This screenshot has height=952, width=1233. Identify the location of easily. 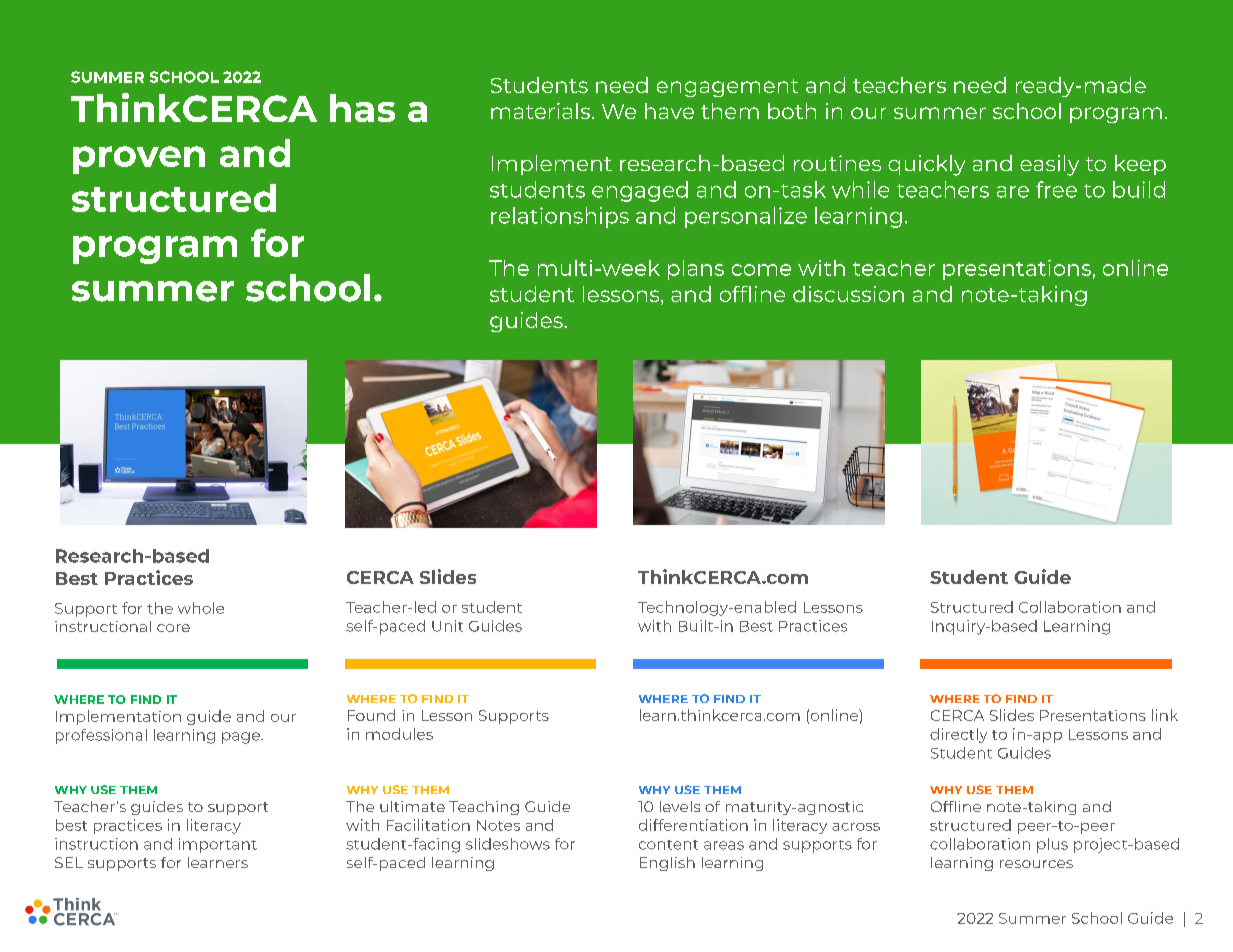
(1049, 165).
